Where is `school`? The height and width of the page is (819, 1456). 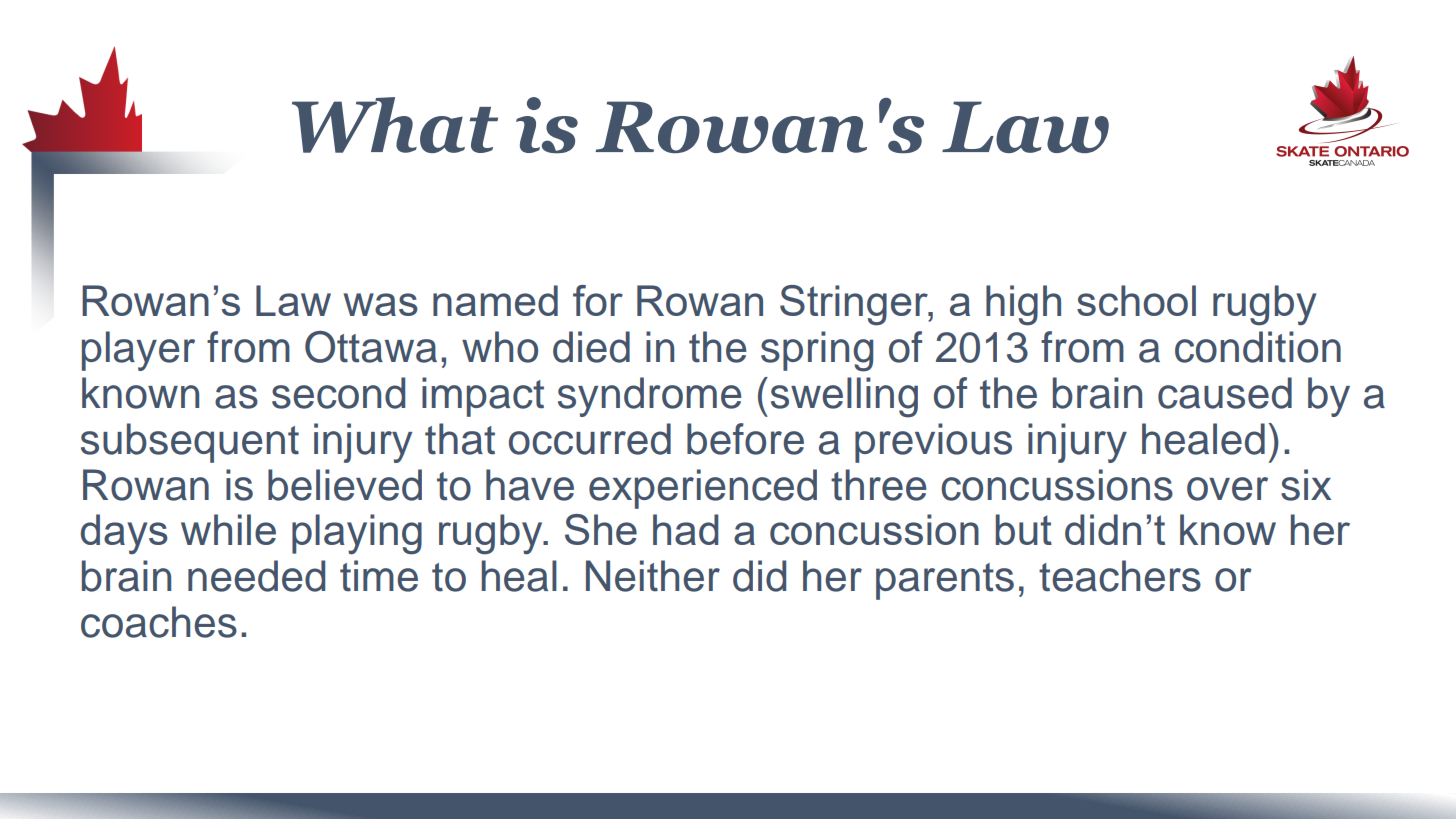 school is located at coordinates (1136, 300).
